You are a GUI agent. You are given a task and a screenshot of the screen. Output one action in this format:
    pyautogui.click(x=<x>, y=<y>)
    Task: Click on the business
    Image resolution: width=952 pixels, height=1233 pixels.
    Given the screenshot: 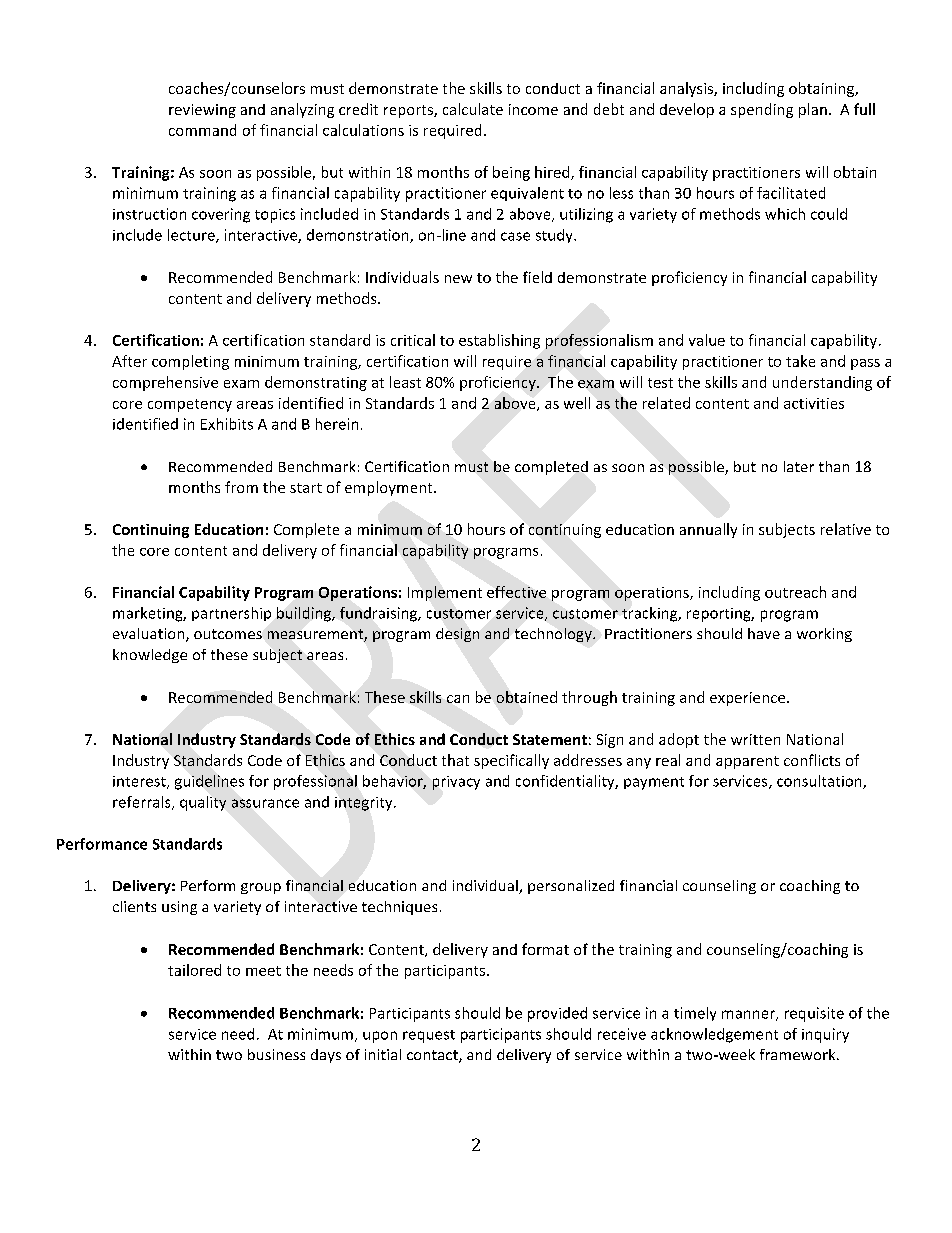 What is the action you would take?
    pyautogui.click(x=276, y=1054)
